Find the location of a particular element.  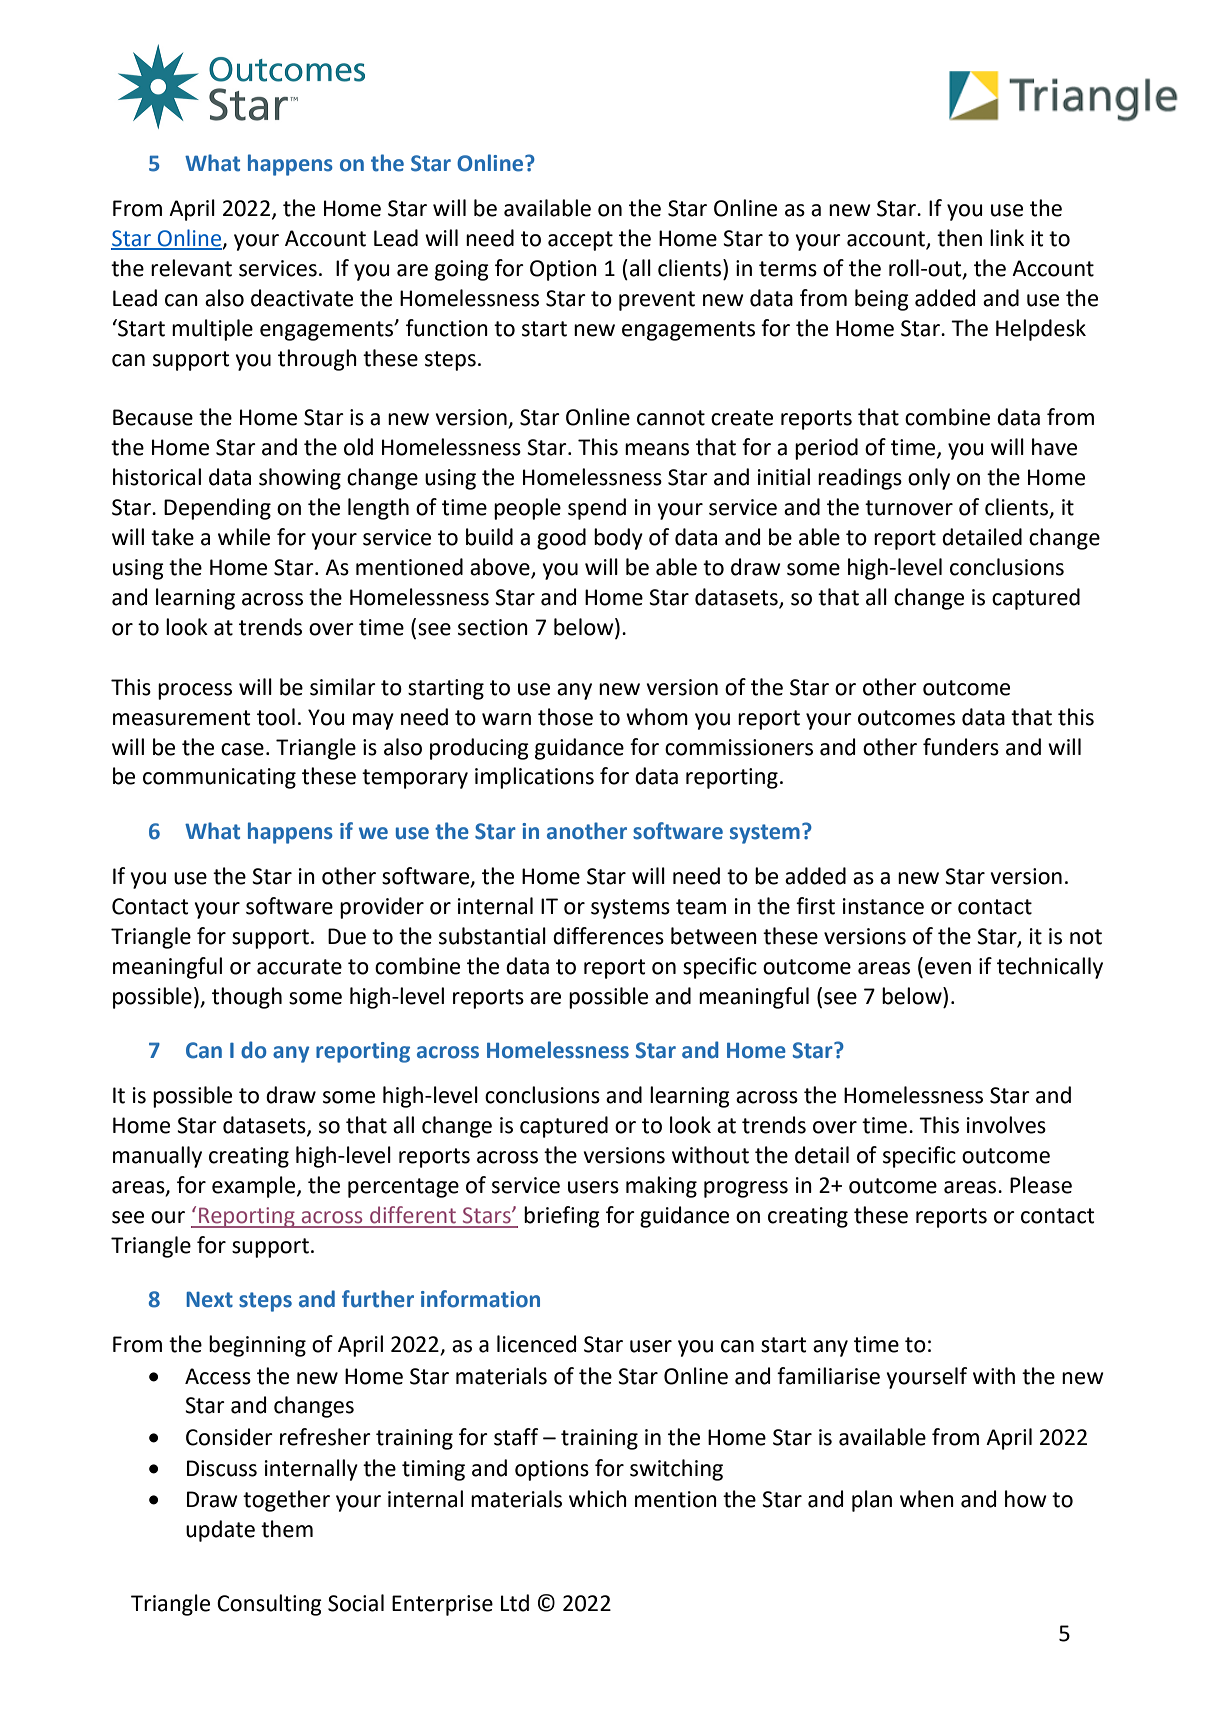

Please is located at coordinates (1041, 1185).
